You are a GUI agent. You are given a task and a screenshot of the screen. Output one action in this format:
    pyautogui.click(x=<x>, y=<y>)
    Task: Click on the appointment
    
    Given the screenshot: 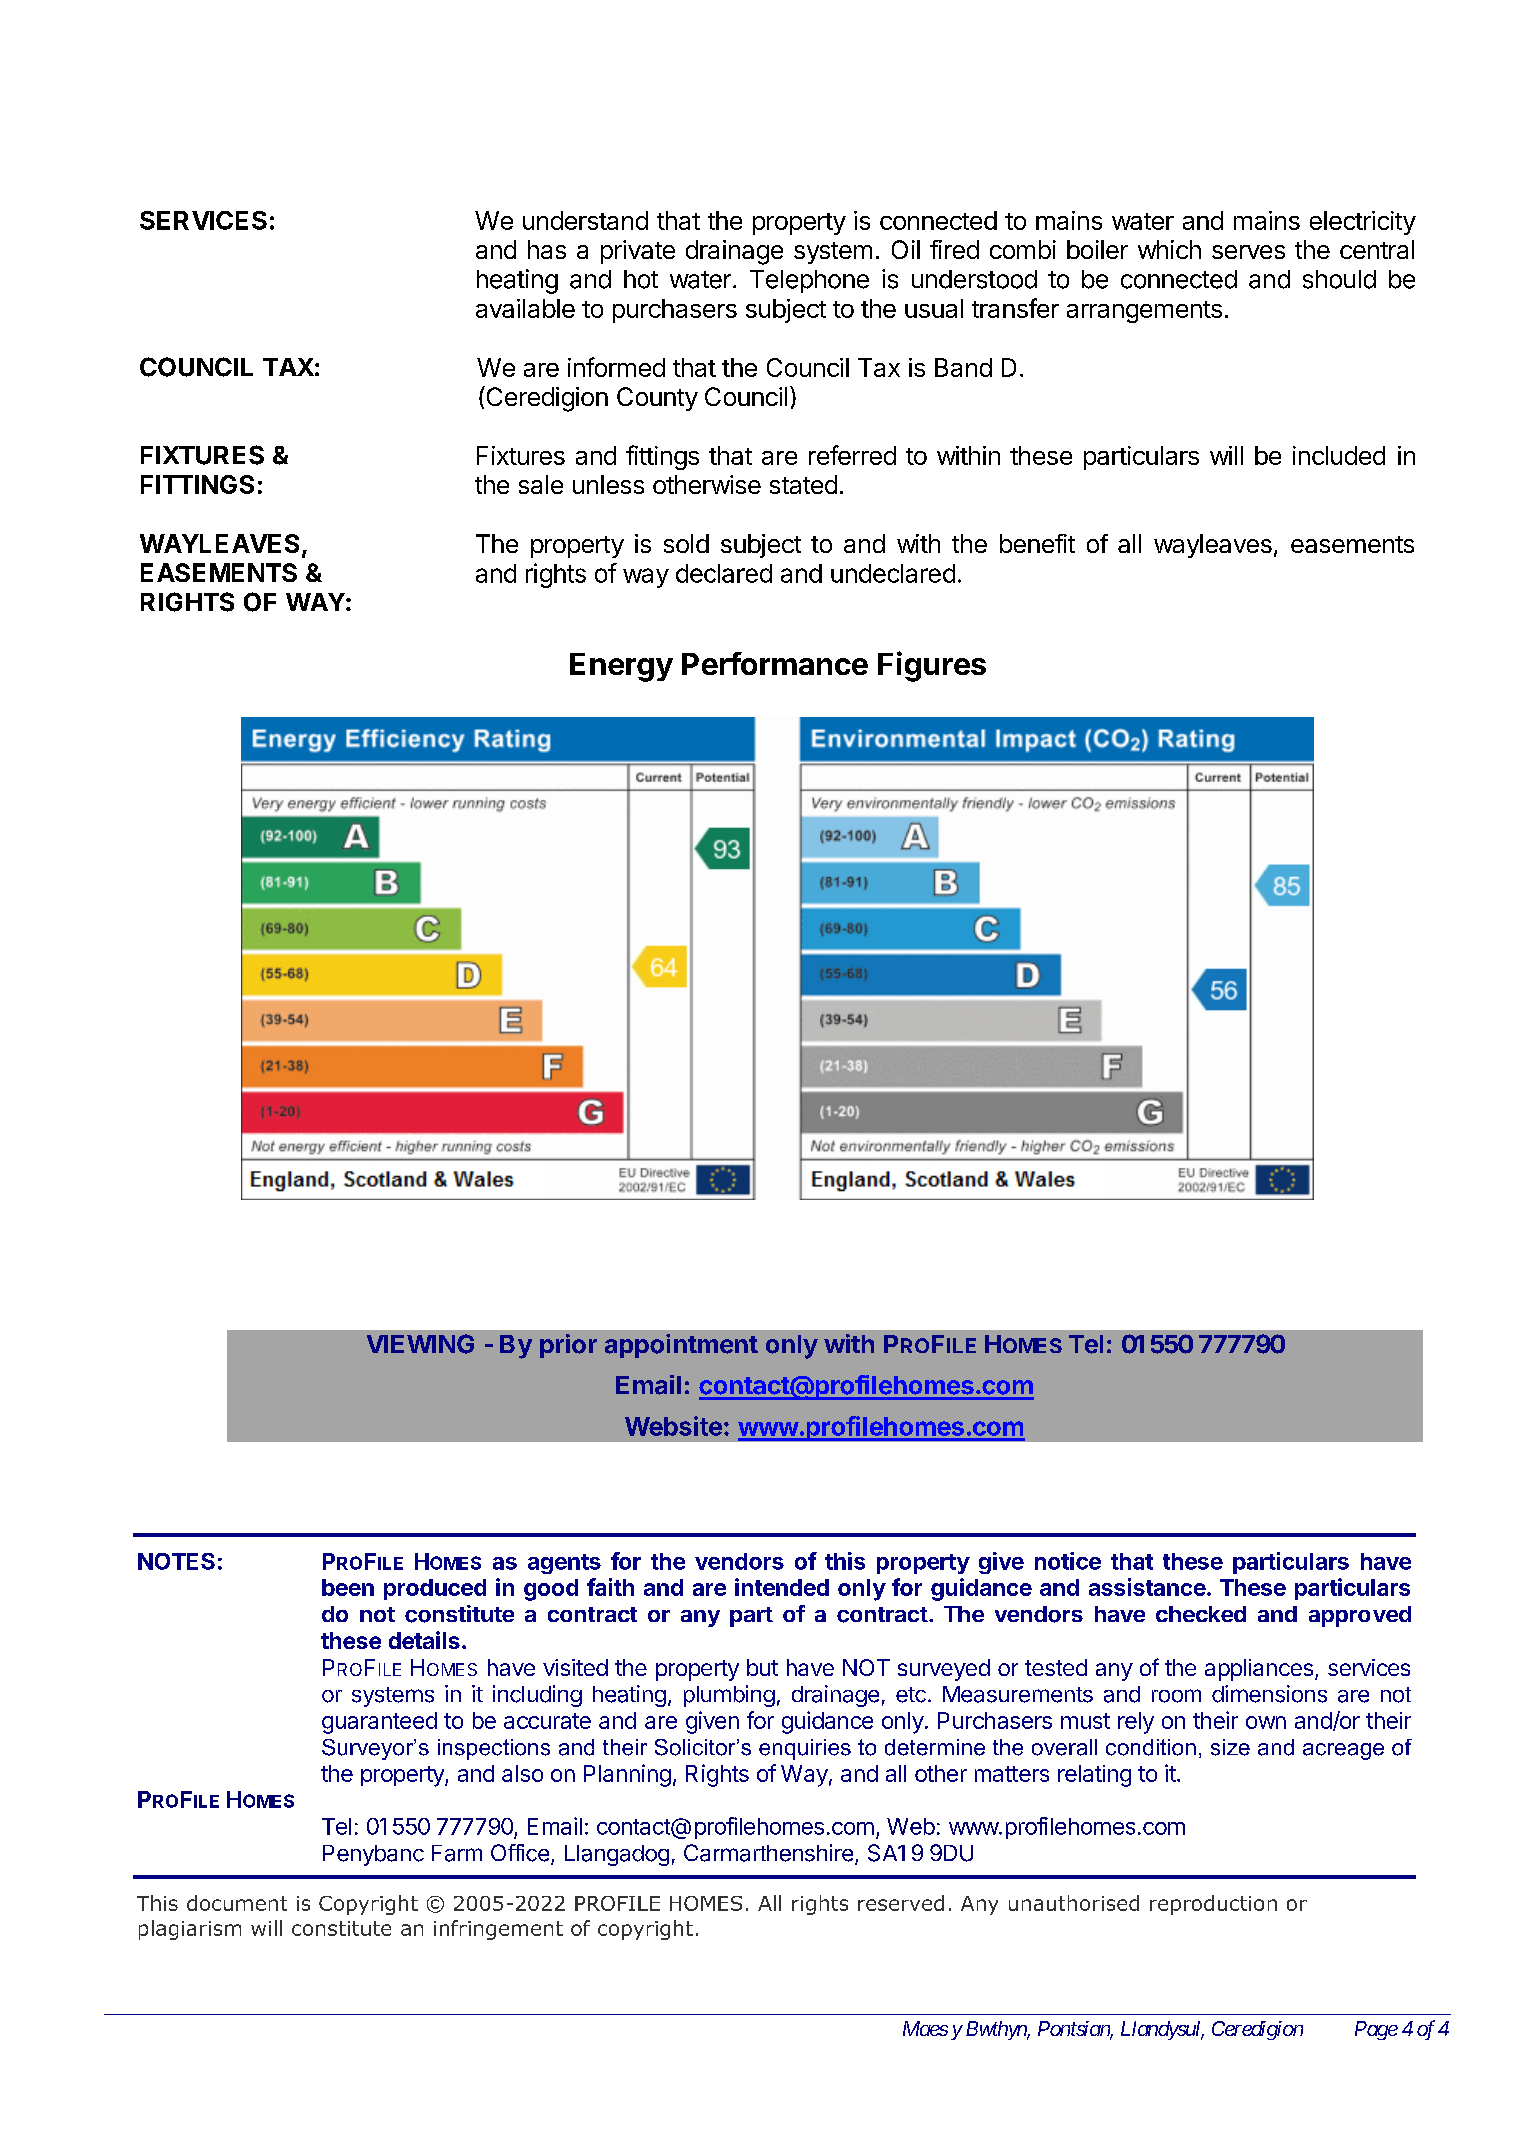 What is the action you would take?
    pyautogui.click(x=681, y=1346)
